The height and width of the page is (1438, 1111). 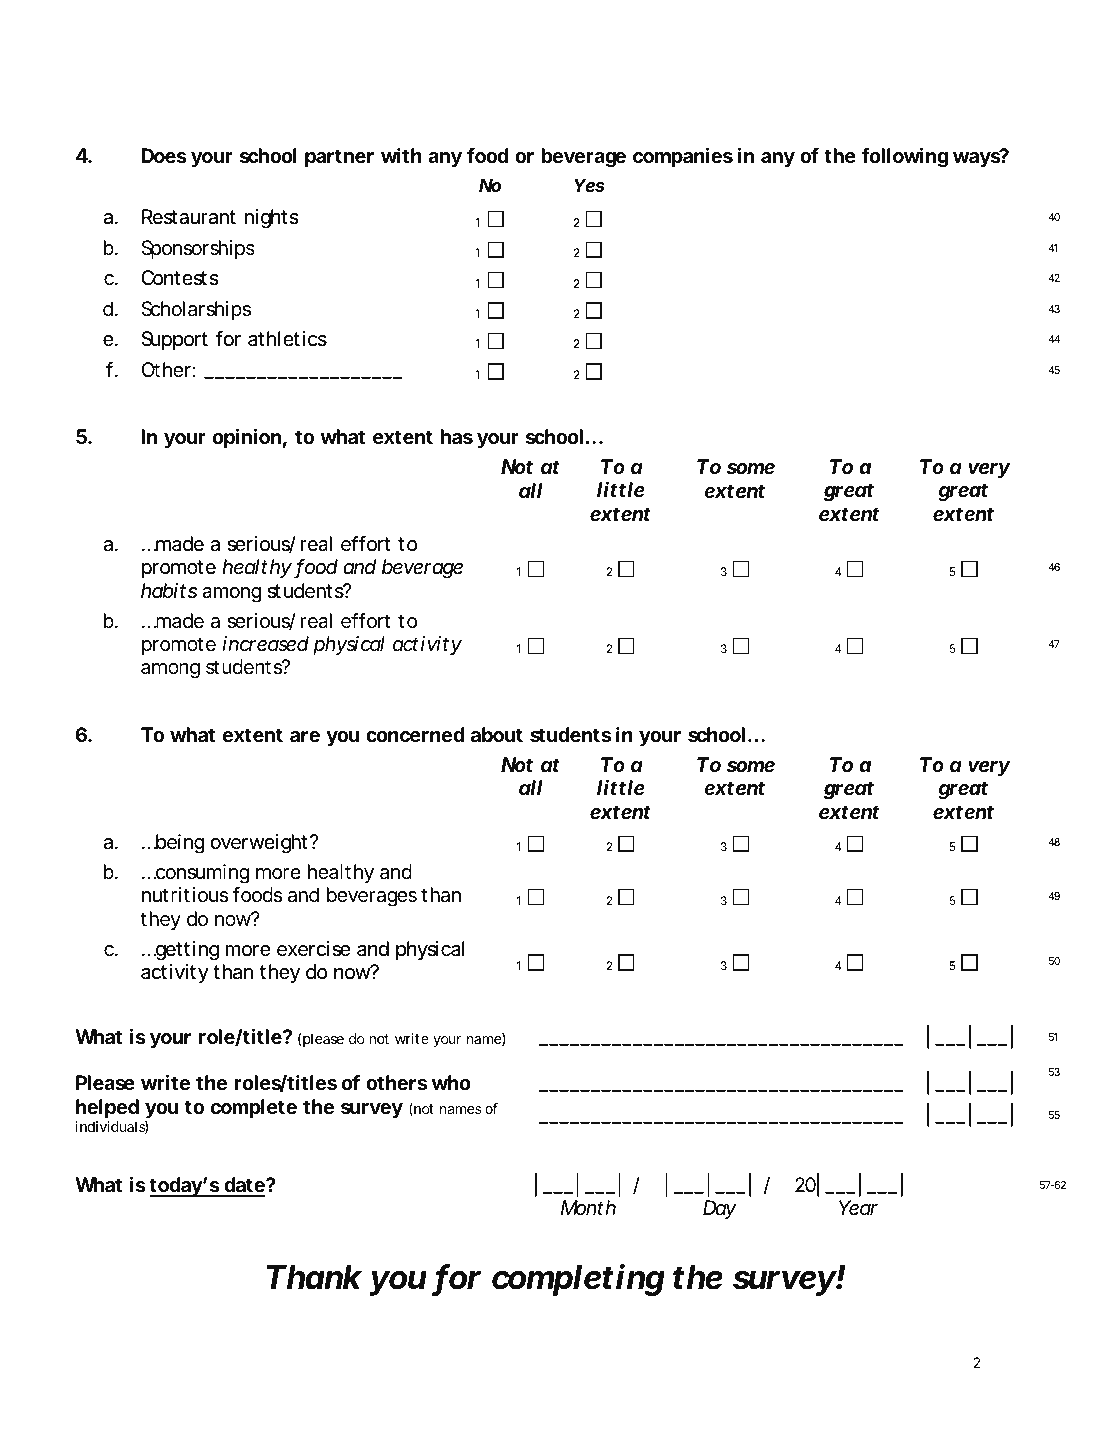 What do you see at coordinates (497, 734) in the page?
I see `about` at bounding box center [497, 734].
